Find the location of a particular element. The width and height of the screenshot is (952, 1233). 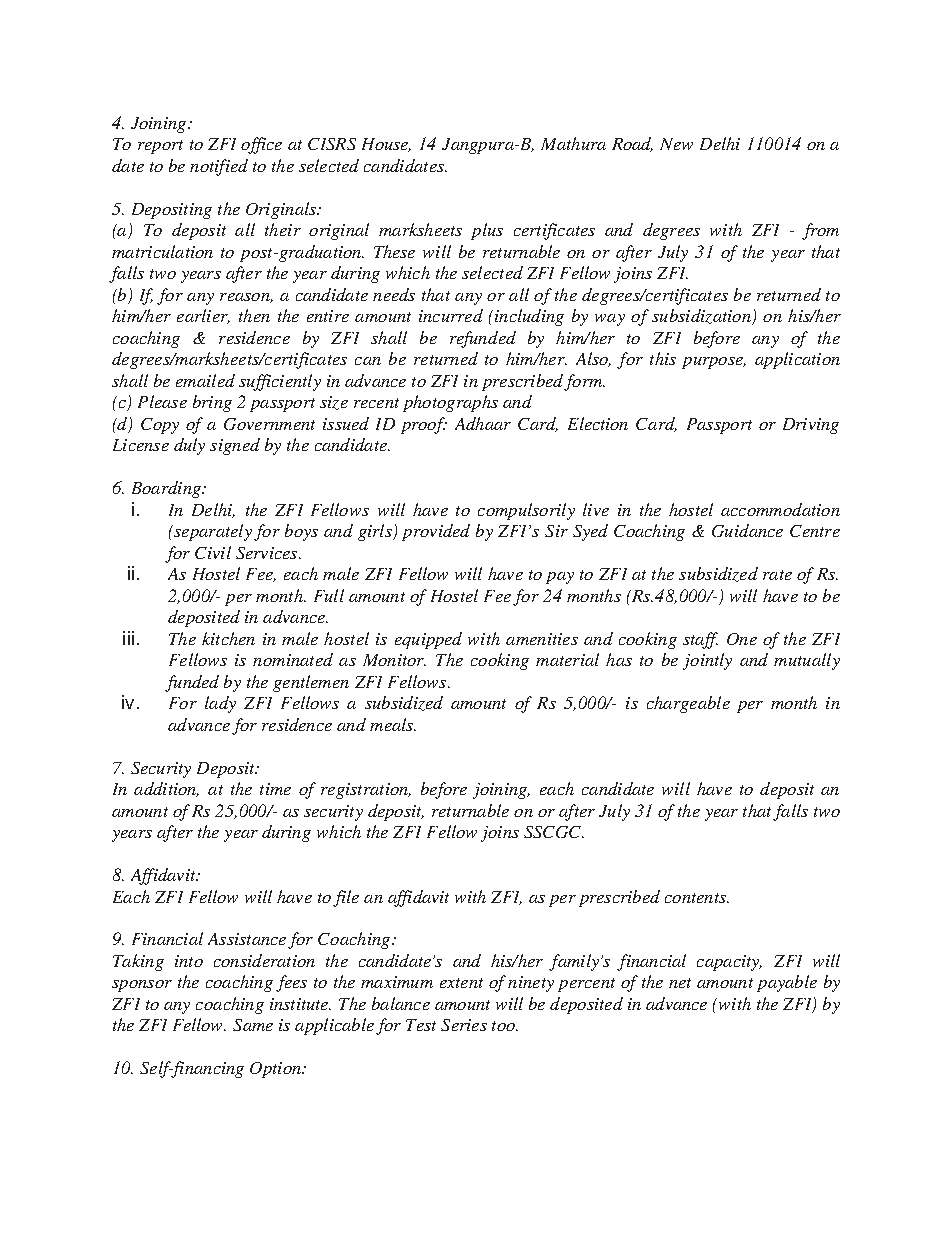

New is located at coordinates (676, 144).
